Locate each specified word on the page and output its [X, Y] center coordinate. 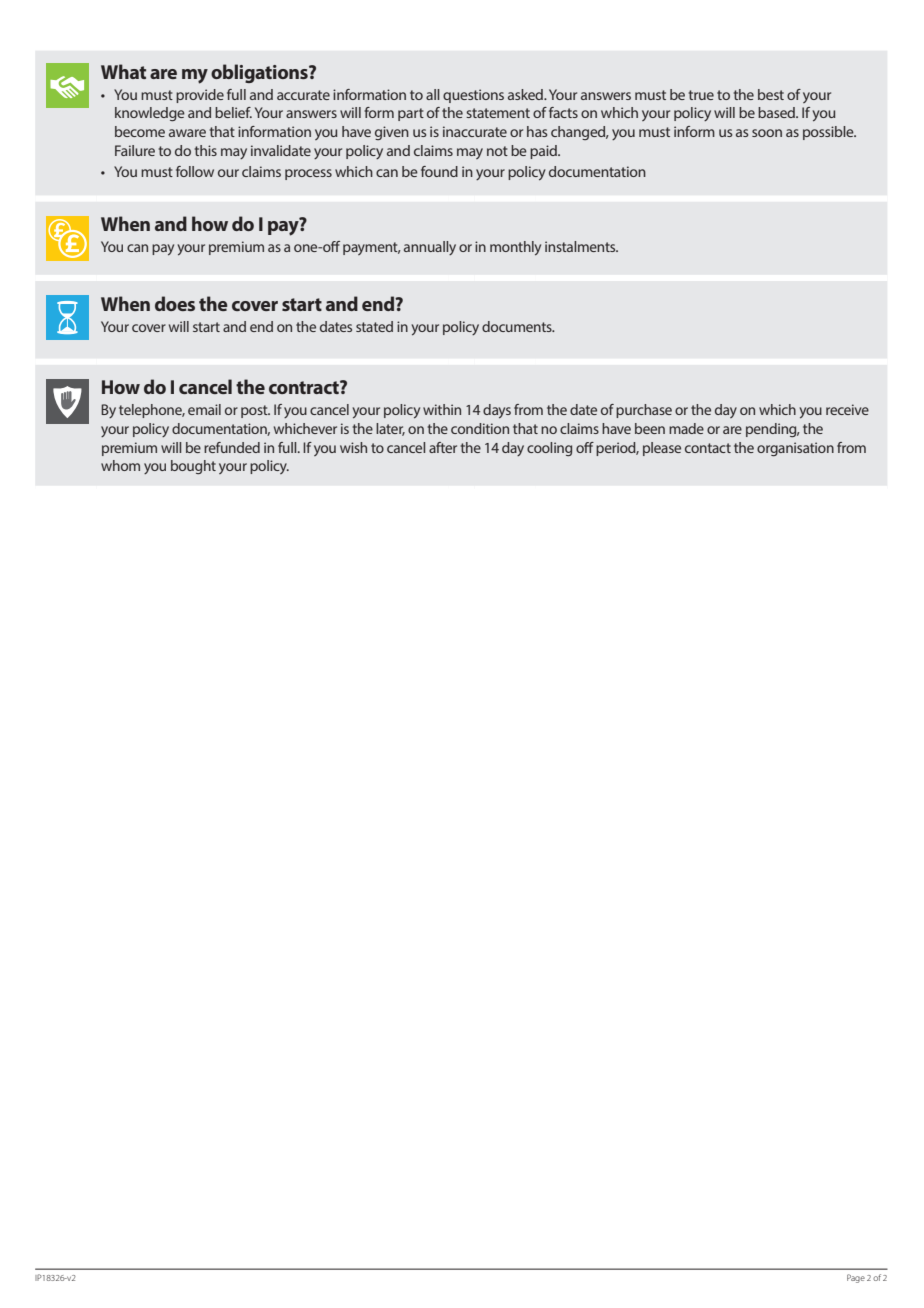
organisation [795, 449]
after [443, 447]
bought [193, 467]
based [777, 112]
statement [498, 113]
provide [200, 96]
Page [856, 1278]
